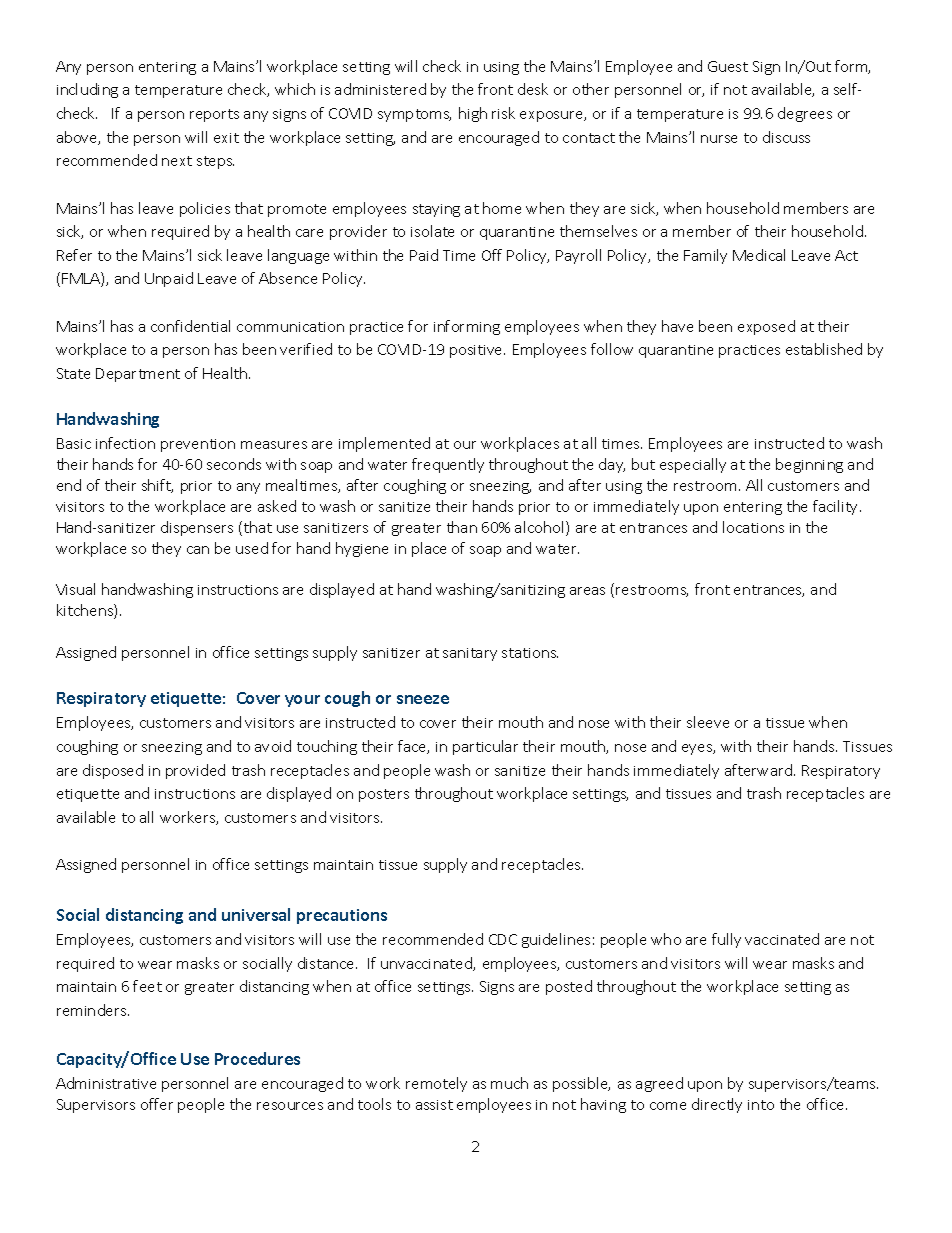 This image has height=1233, width=952. What do you see at coordinates (198, 550) in the image?
I see `can` at bounding box center [198, 550].
